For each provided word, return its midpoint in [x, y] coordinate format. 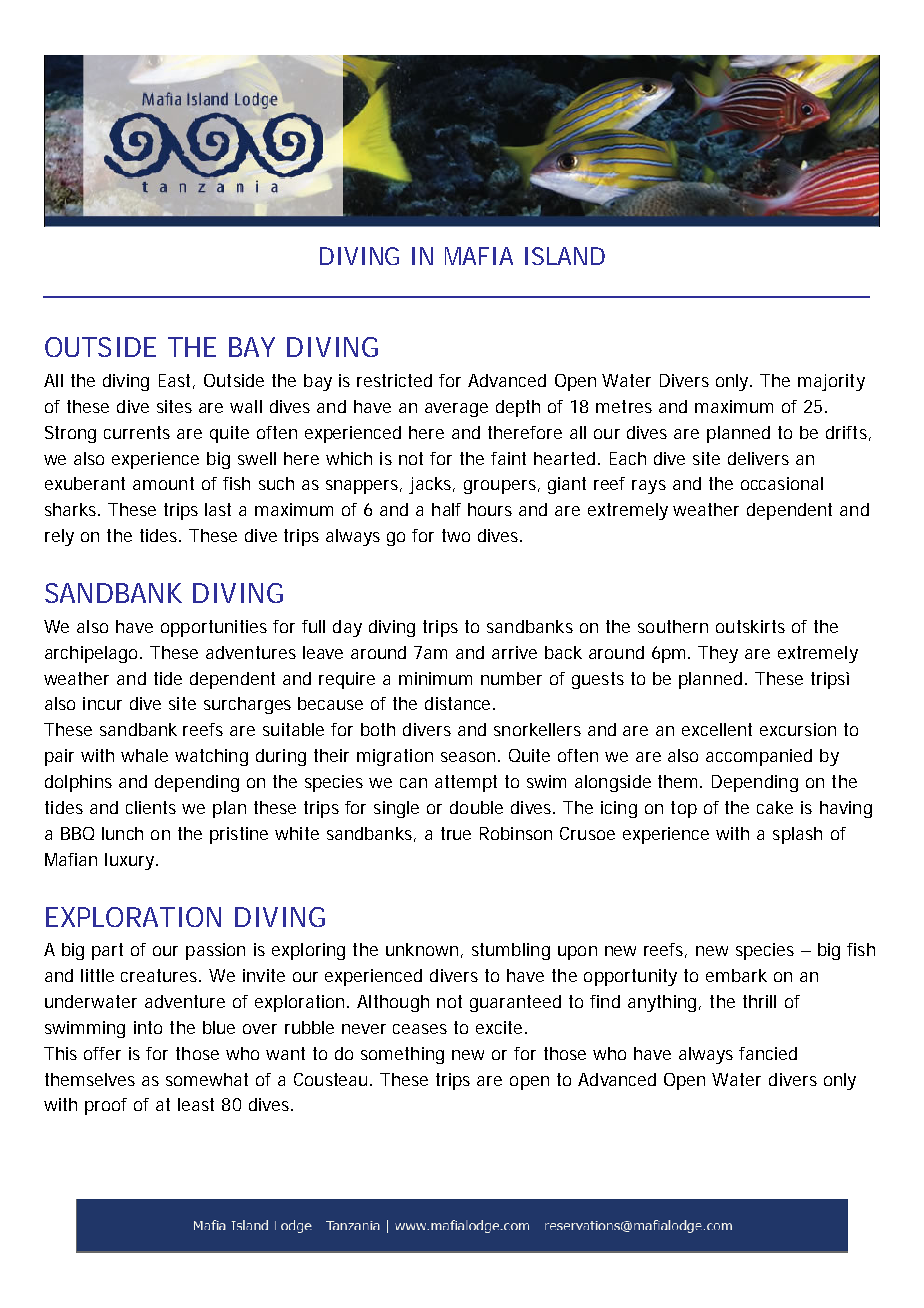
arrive [514, 652]
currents [137, 432]
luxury [129, 861]
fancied [768, 1053]
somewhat [207, 1079]
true [456, 833]
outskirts [750, 626]
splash [797, 835]
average [456, 410]
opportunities [214, 628]
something [402, 1055]
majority [831, 382]
